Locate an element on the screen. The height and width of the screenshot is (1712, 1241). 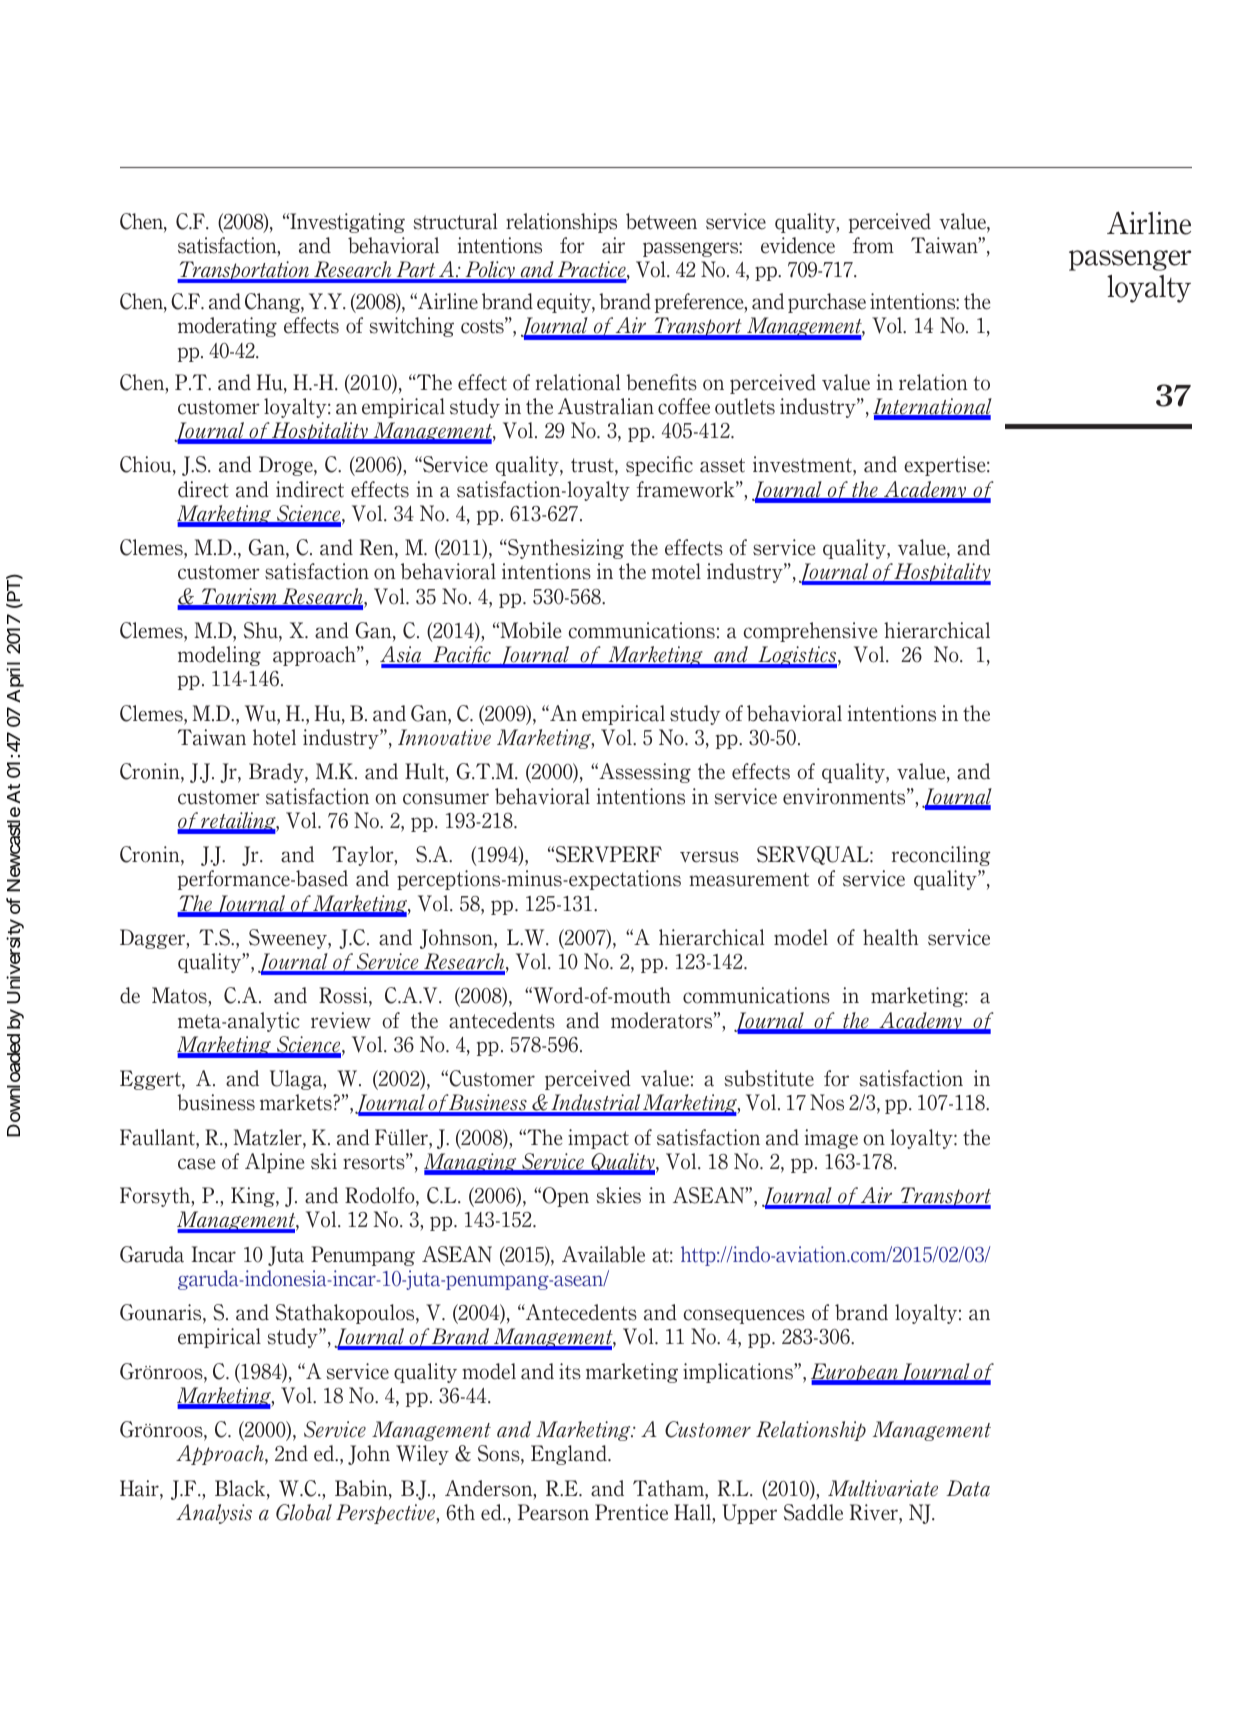
reconciling is located at coordinates (941, 856).
